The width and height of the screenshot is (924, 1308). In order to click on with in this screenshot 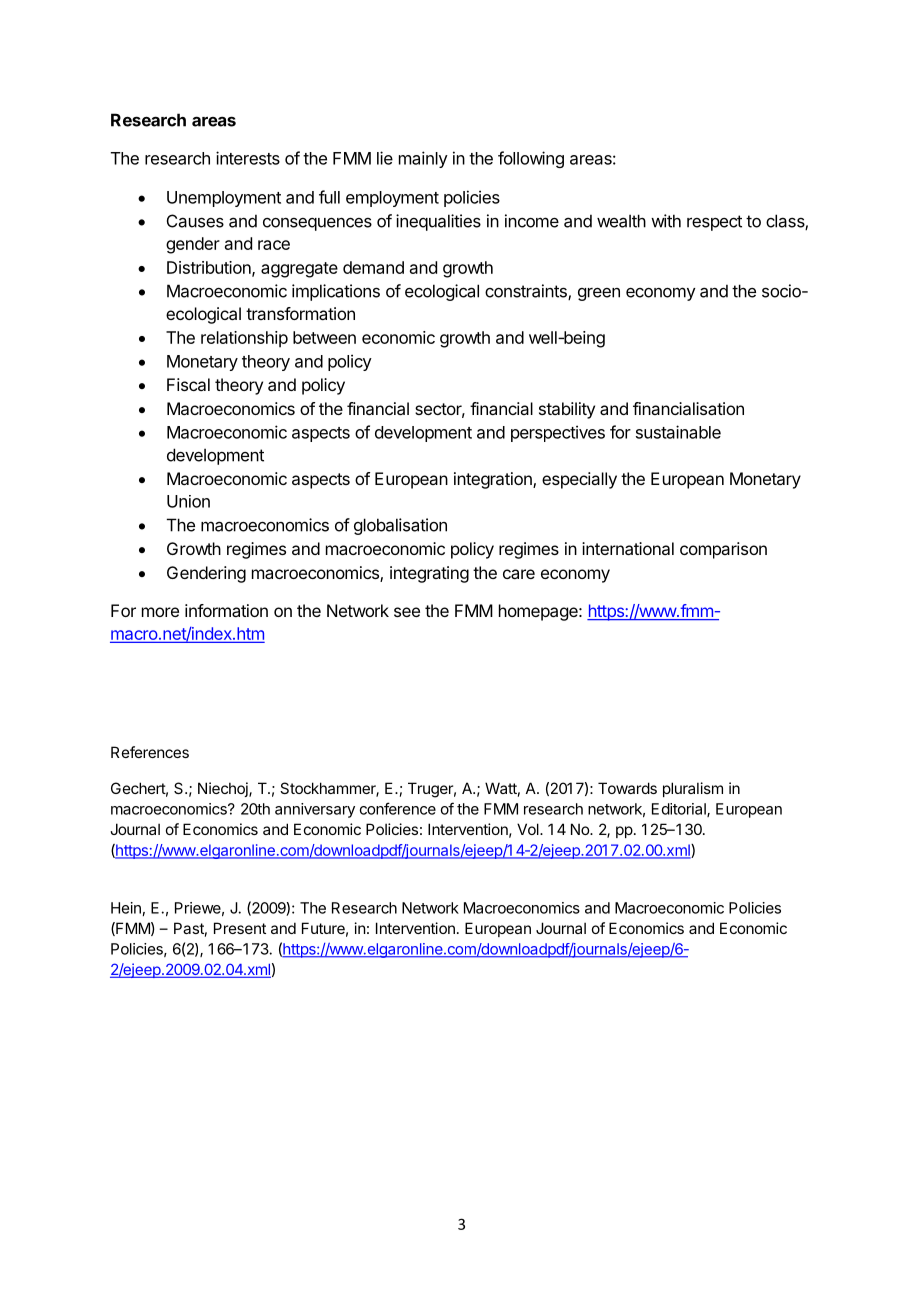, I will do `click(666, 221)`.
